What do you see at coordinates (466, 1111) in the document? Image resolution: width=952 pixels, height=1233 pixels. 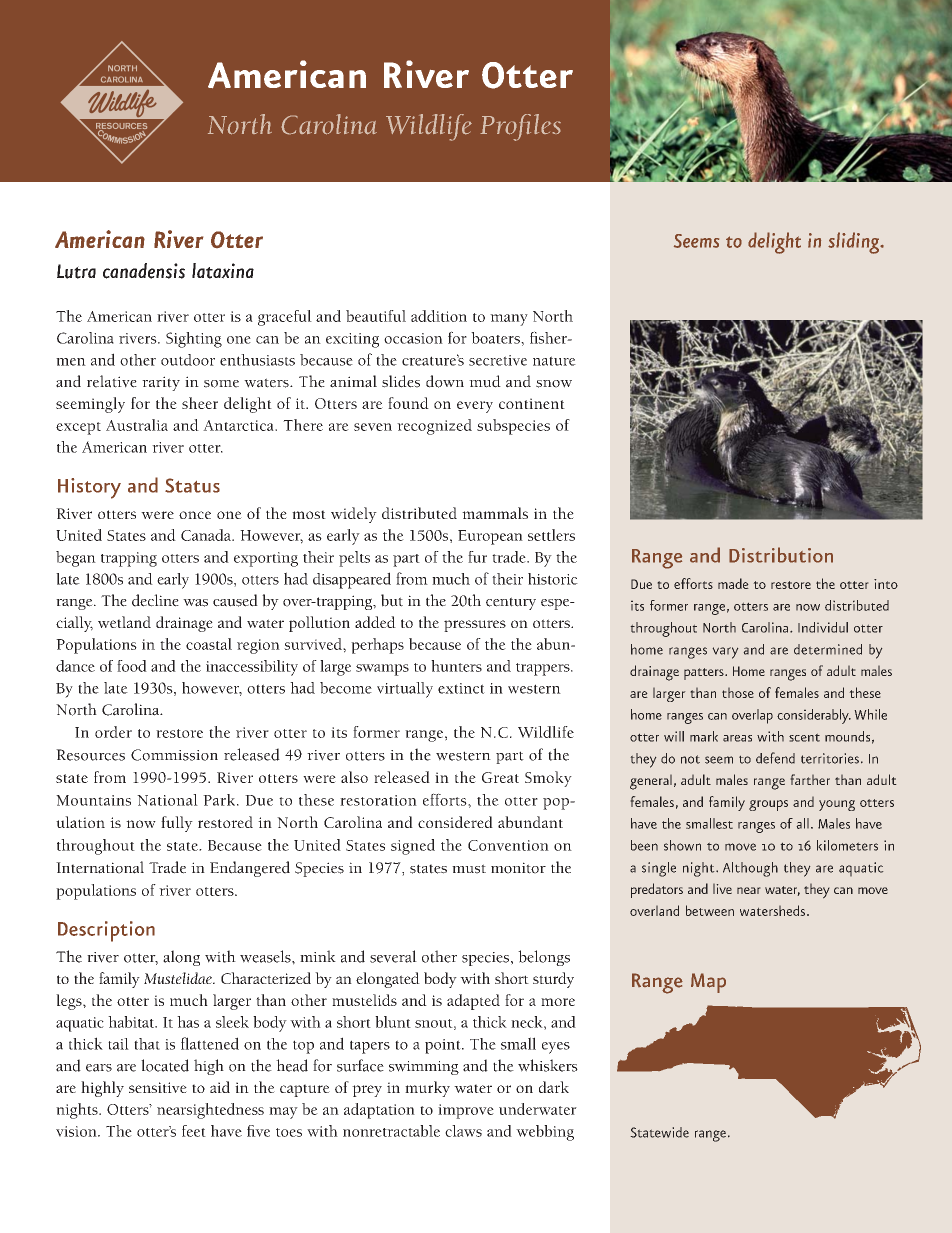 I see `improve` at bounding box center [466, 1111].
